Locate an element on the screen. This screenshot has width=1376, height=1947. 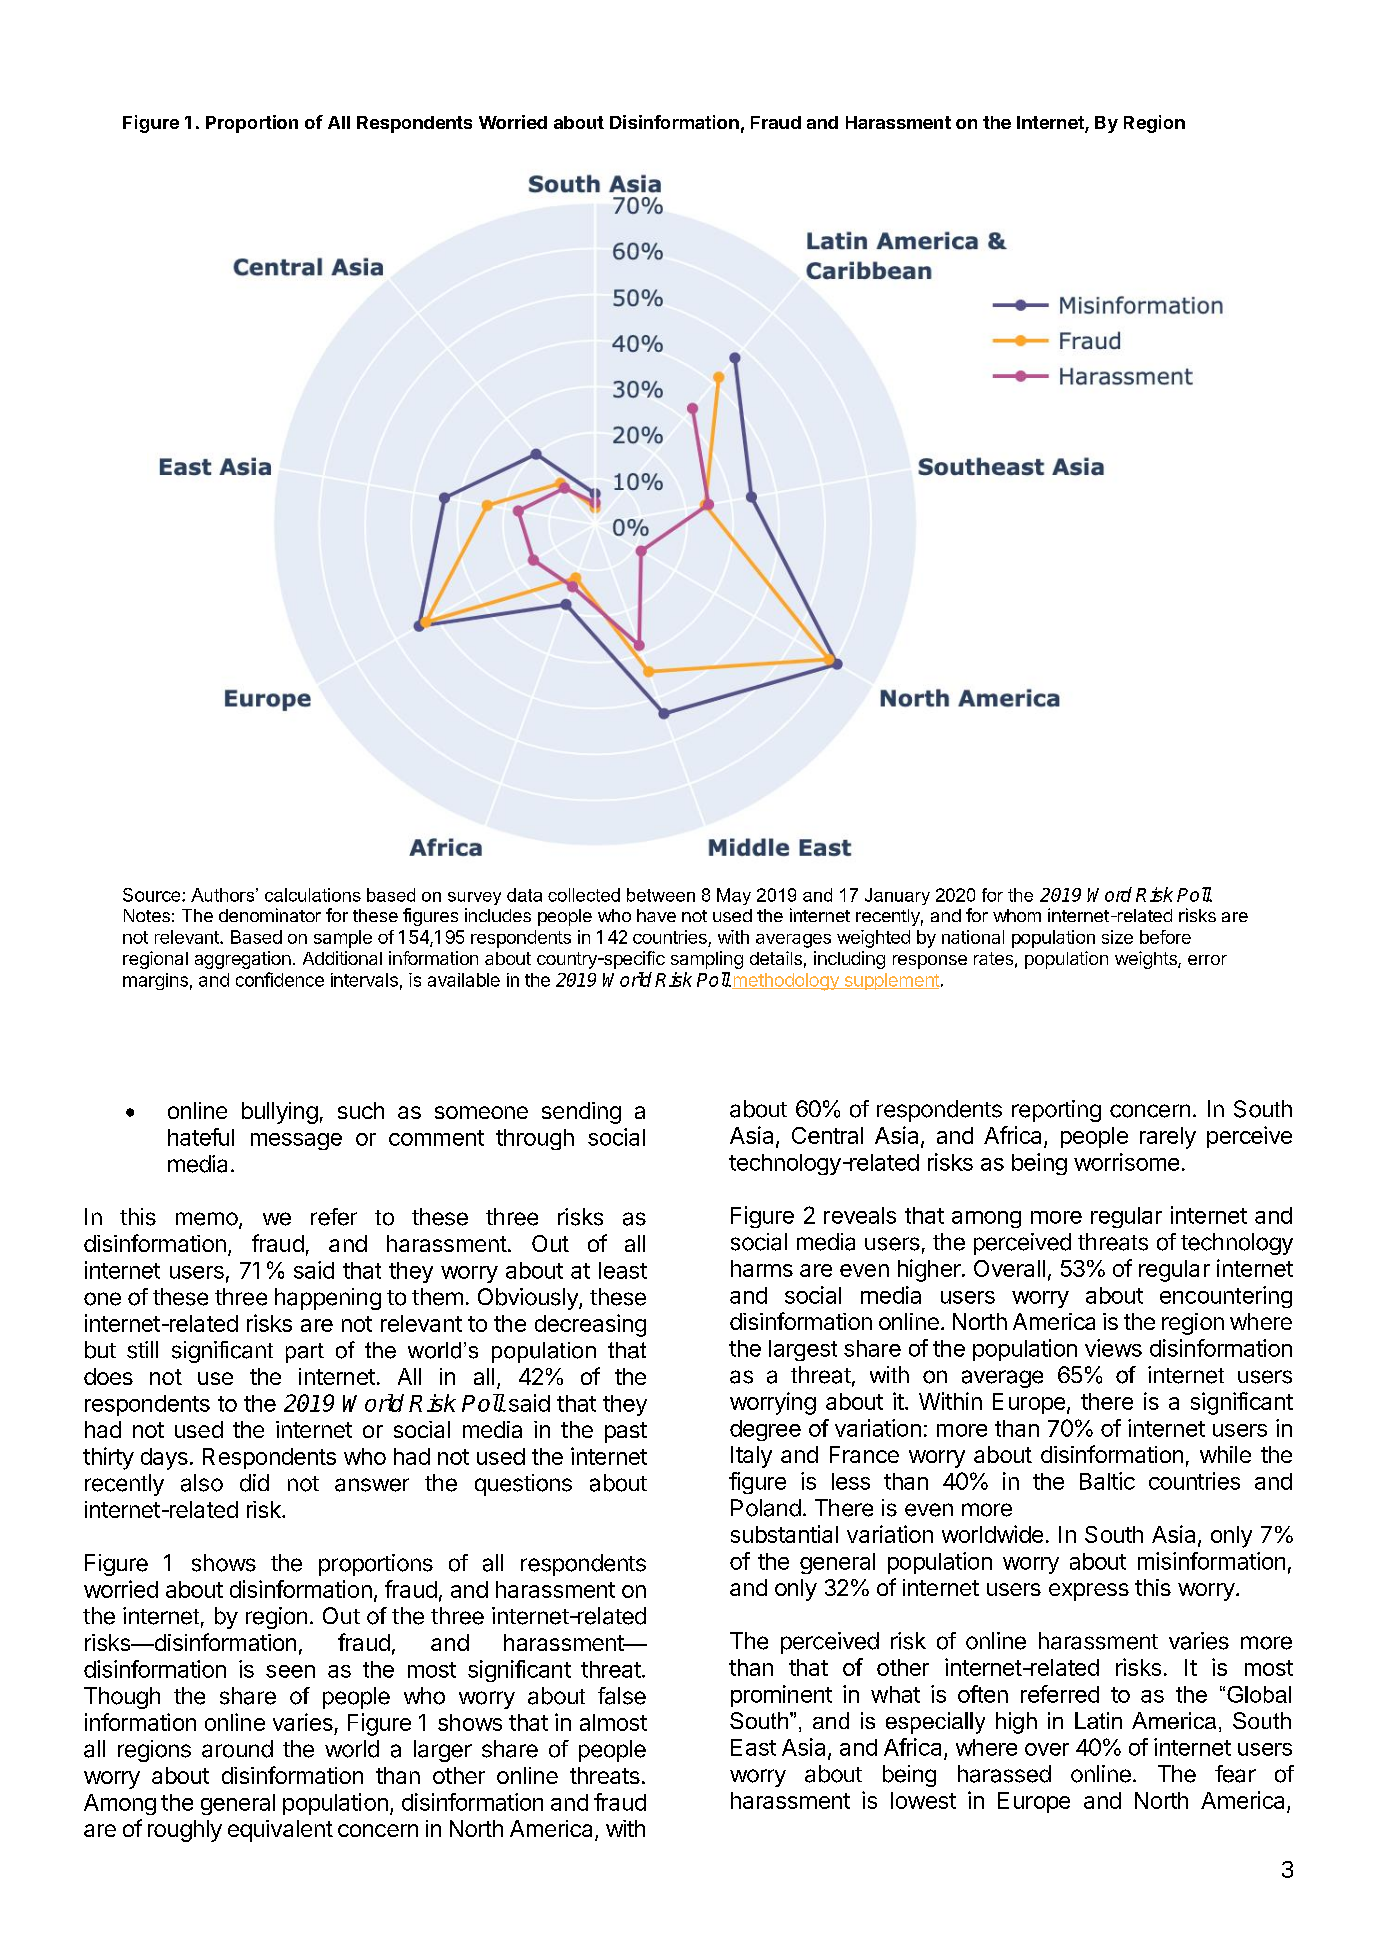
have is located at coordinates (656, 915).
